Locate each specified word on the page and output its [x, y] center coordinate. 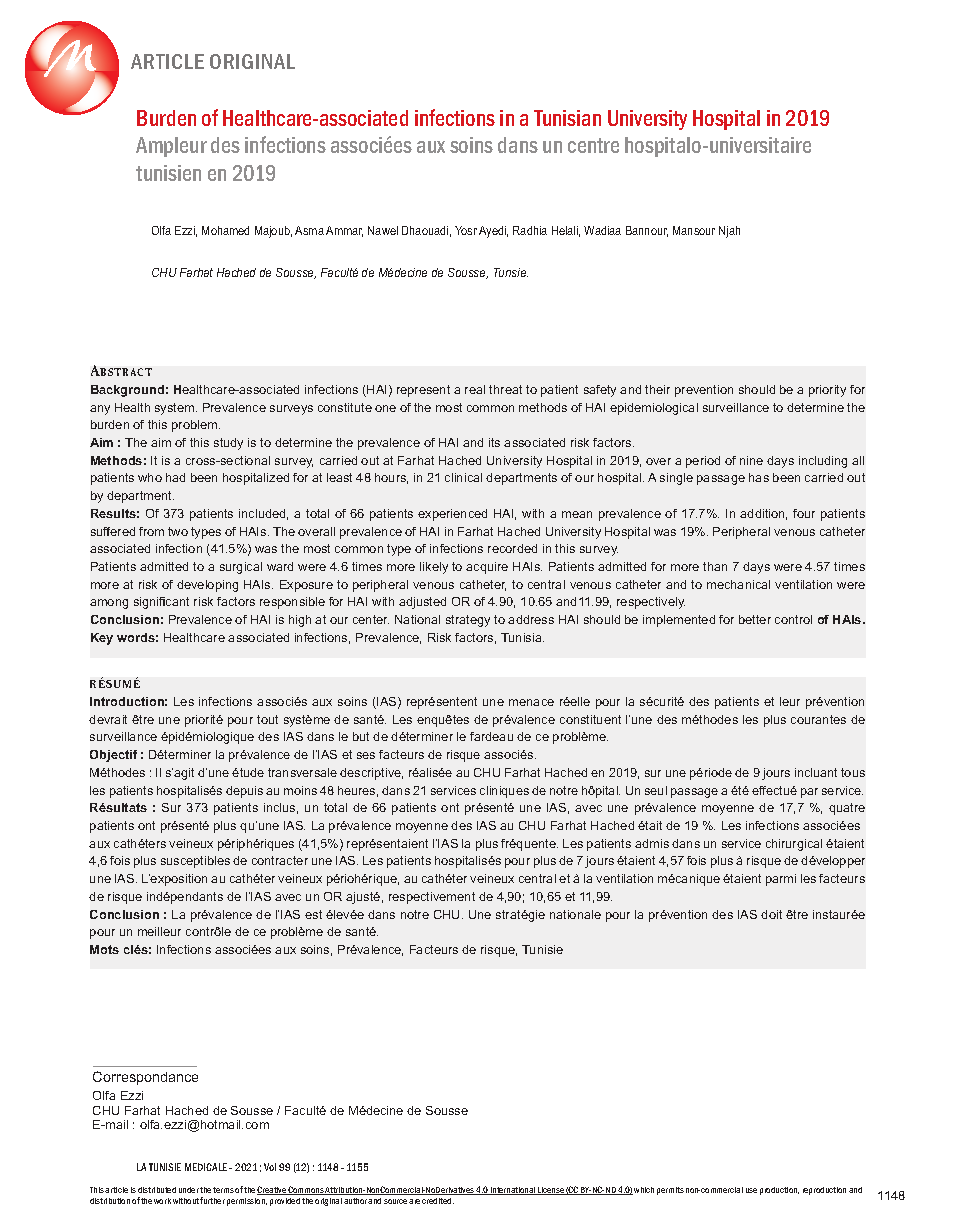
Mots [104, 949]
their [657, 389]
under [189, 1190]
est [313, 914]
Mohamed [225, 230]
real [475, 389]
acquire [487, 568]
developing [207, 586]
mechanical [738, 584]
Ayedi [493, 232]
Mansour [694, 230]
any [100, 410]
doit [771, 914]
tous [853, 772]
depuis [244, 792]
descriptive [371, 774]
